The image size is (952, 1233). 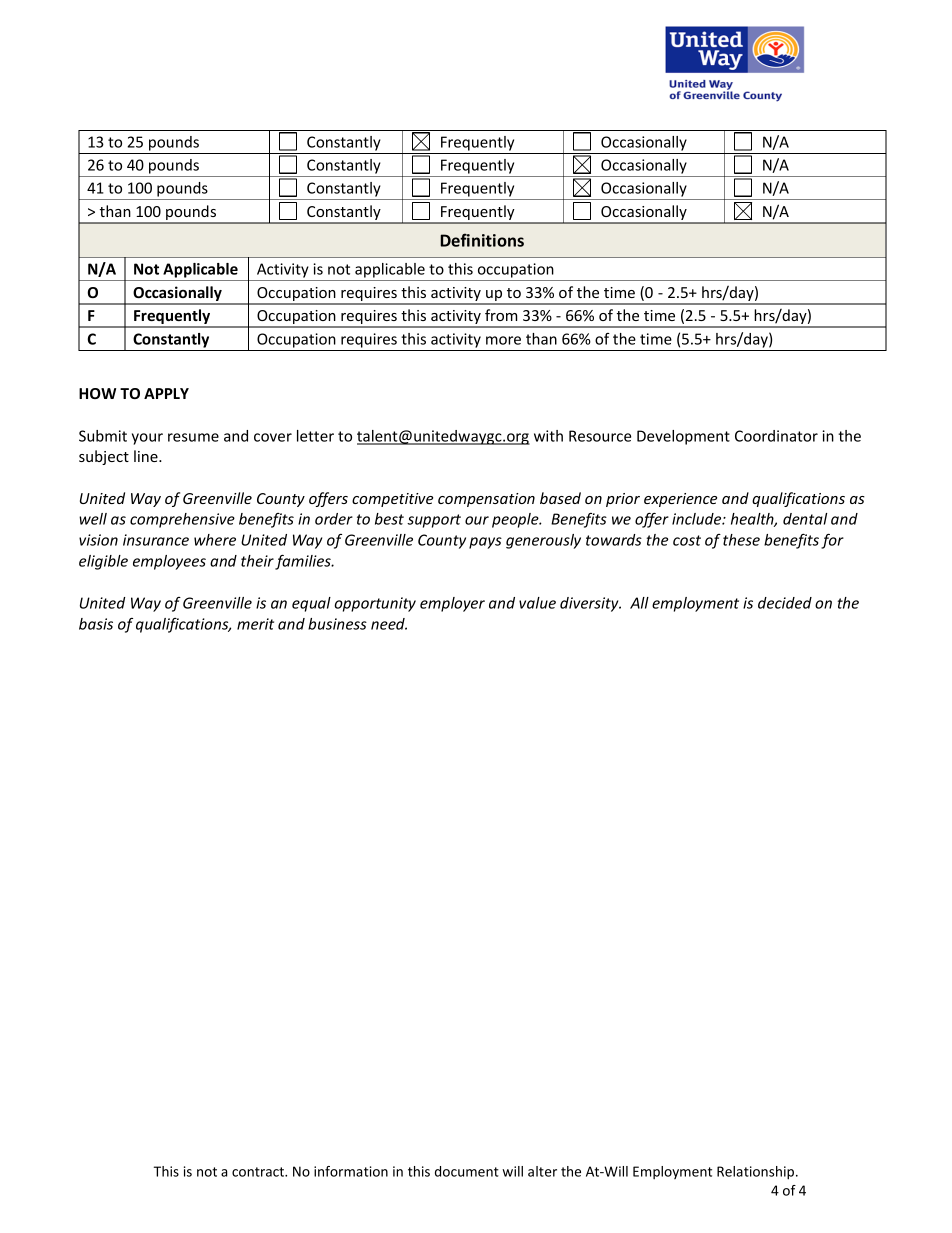 I want to click on APPLY, so click(x=166, y=393).
